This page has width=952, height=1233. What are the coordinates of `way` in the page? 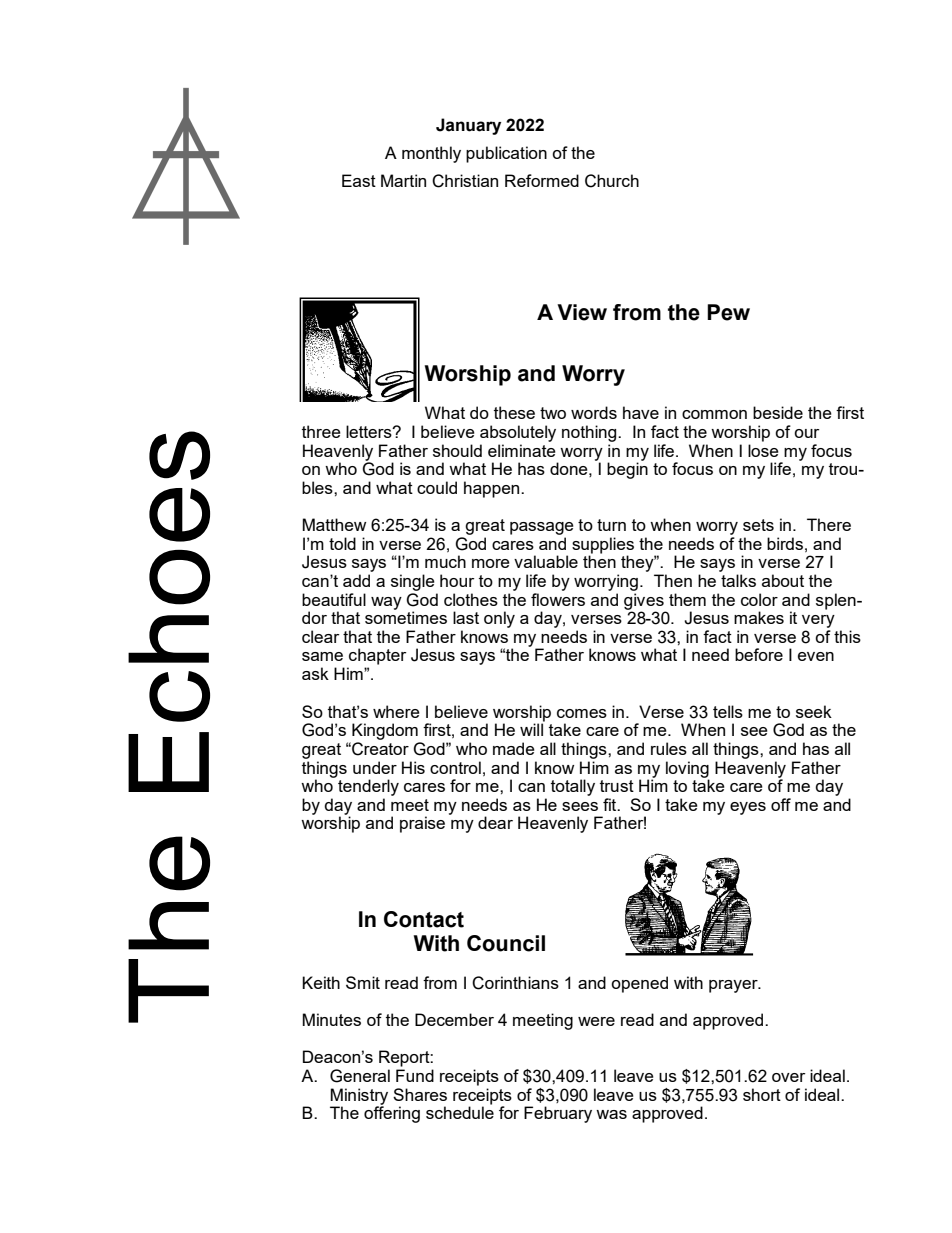 It's located at (386, 603).
